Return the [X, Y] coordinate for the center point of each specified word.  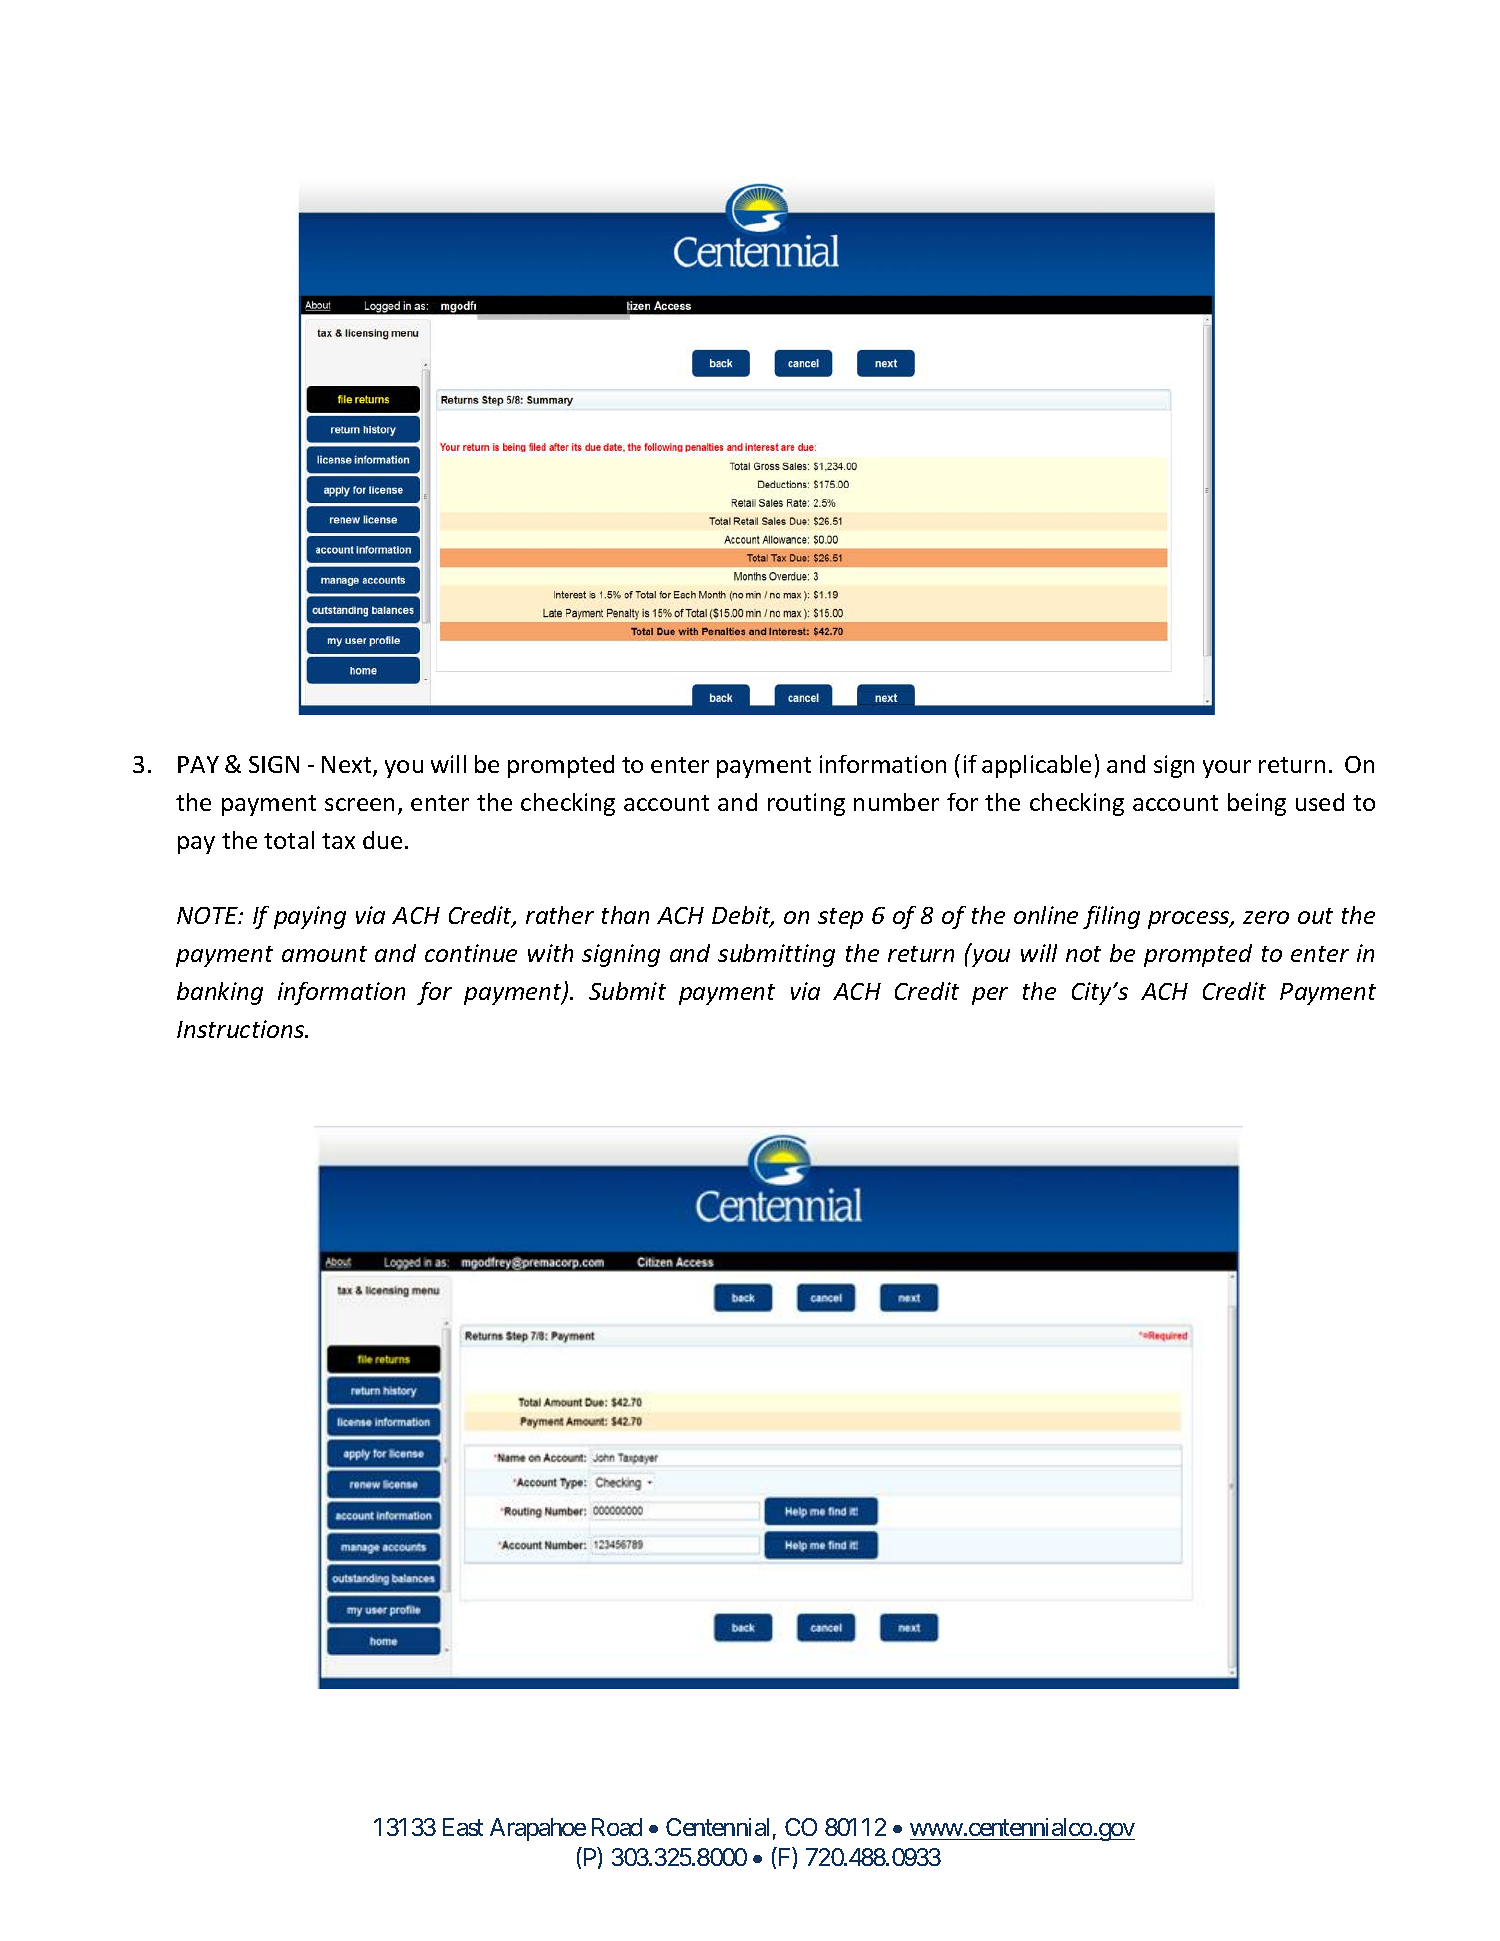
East [463, 1827]
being [1257, 804]
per [990, 996]
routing [806, 804]
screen [359, 804]
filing [1111, 917]
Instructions [241, 1029]
